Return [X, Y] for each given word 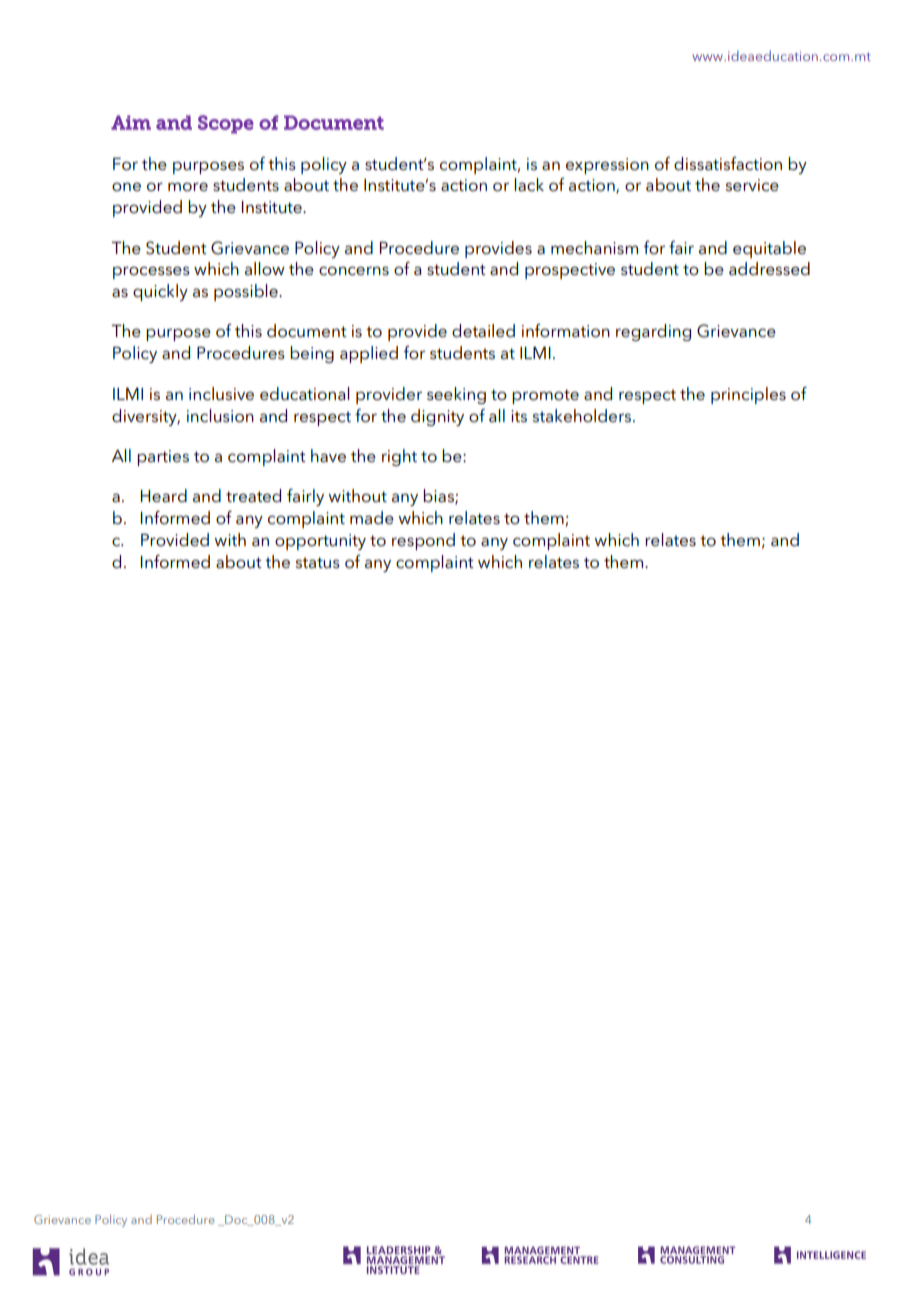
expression [607, 166]
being [312, 354]
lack [529, 185]
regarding [653, 332]
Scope [226, 124]
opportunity [320, 542]
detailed [483, 331]
